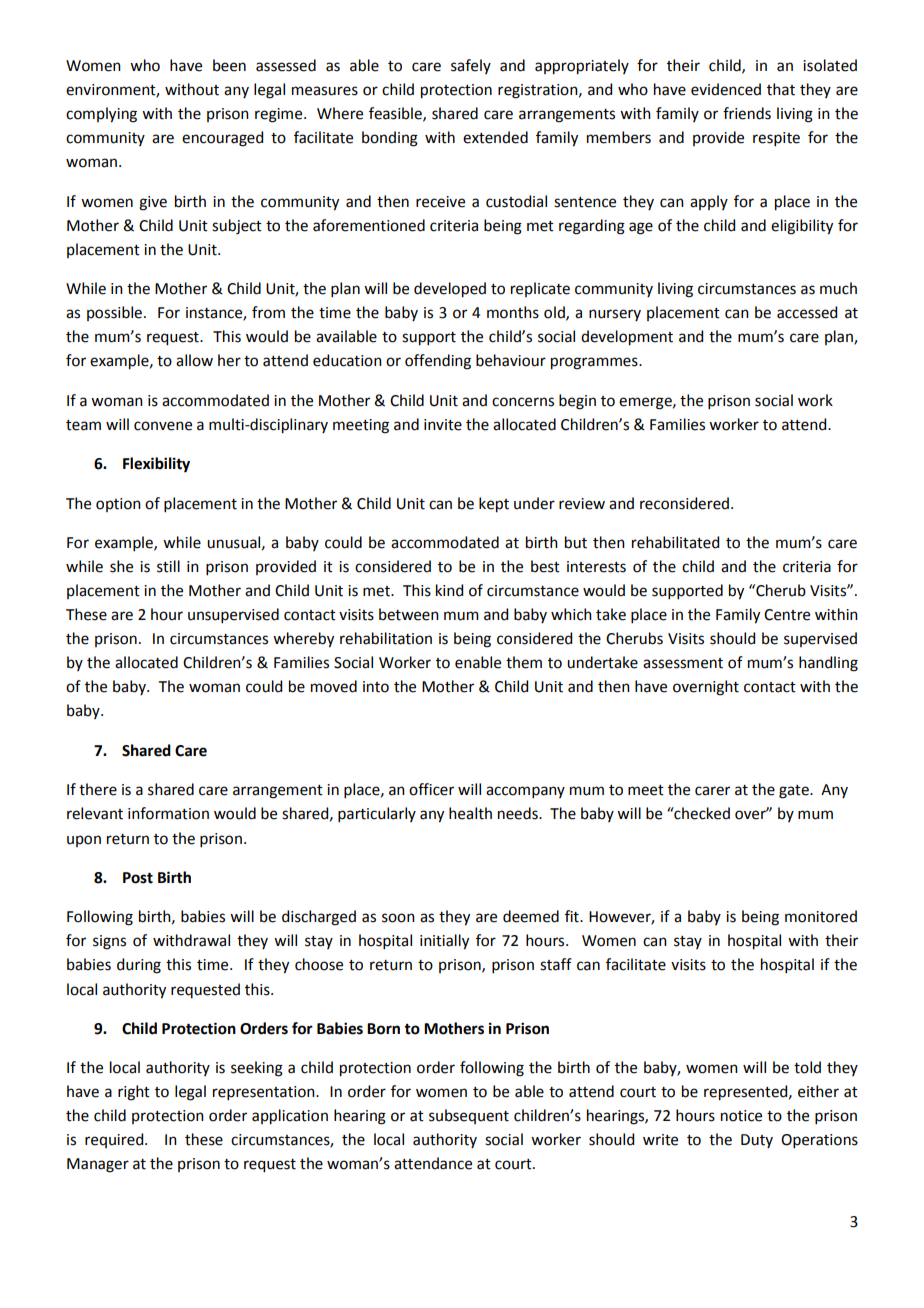 This screenshot has width=924, height=1308. What do you see at coordinates (747, 113) in the screenshot?
I see `friends` at bounding box center [747, 113].
